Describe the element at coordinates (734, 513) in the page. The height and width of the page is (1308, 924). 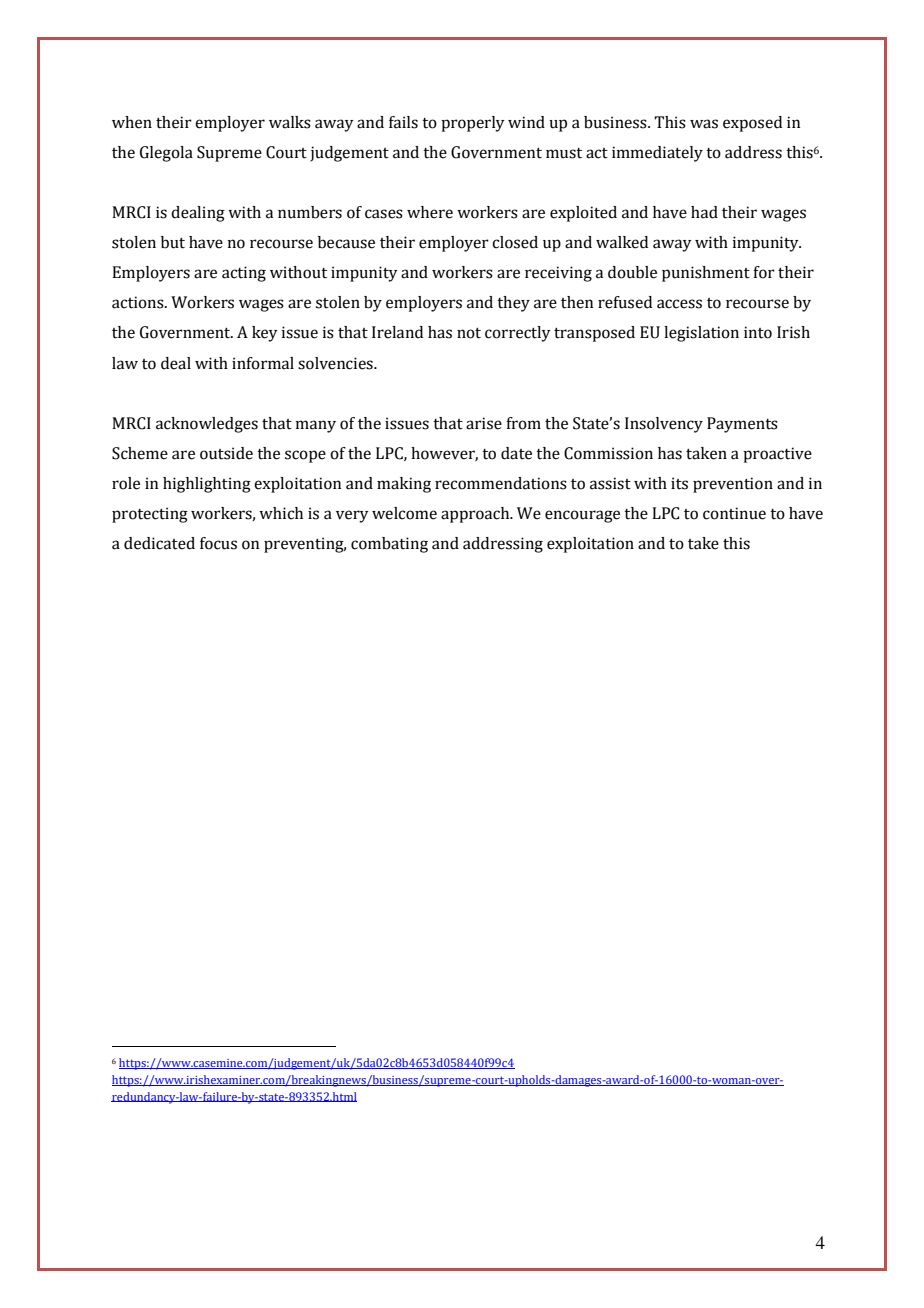
I see `continue` at that location.
